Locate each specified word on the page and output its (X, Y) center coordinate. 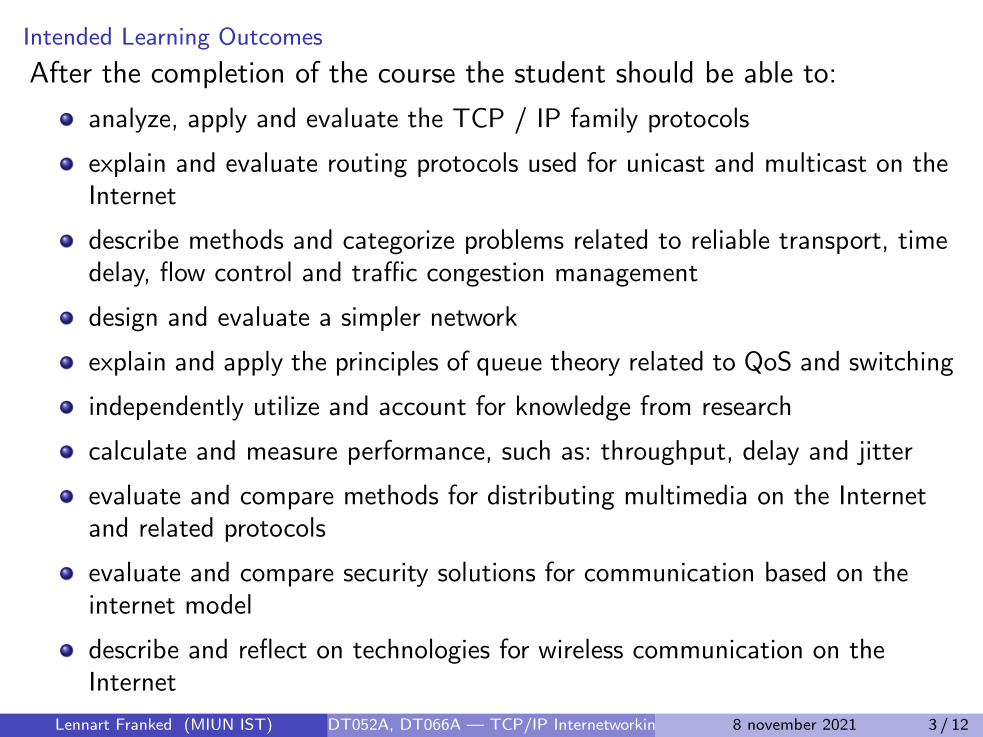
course (417, 76)
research (746, 405)
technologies (421, 651)
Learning (166, 39)
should (654, 72)
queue (509, 367)
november (782, 724)
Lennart (82, 724)
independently (167, 408)
